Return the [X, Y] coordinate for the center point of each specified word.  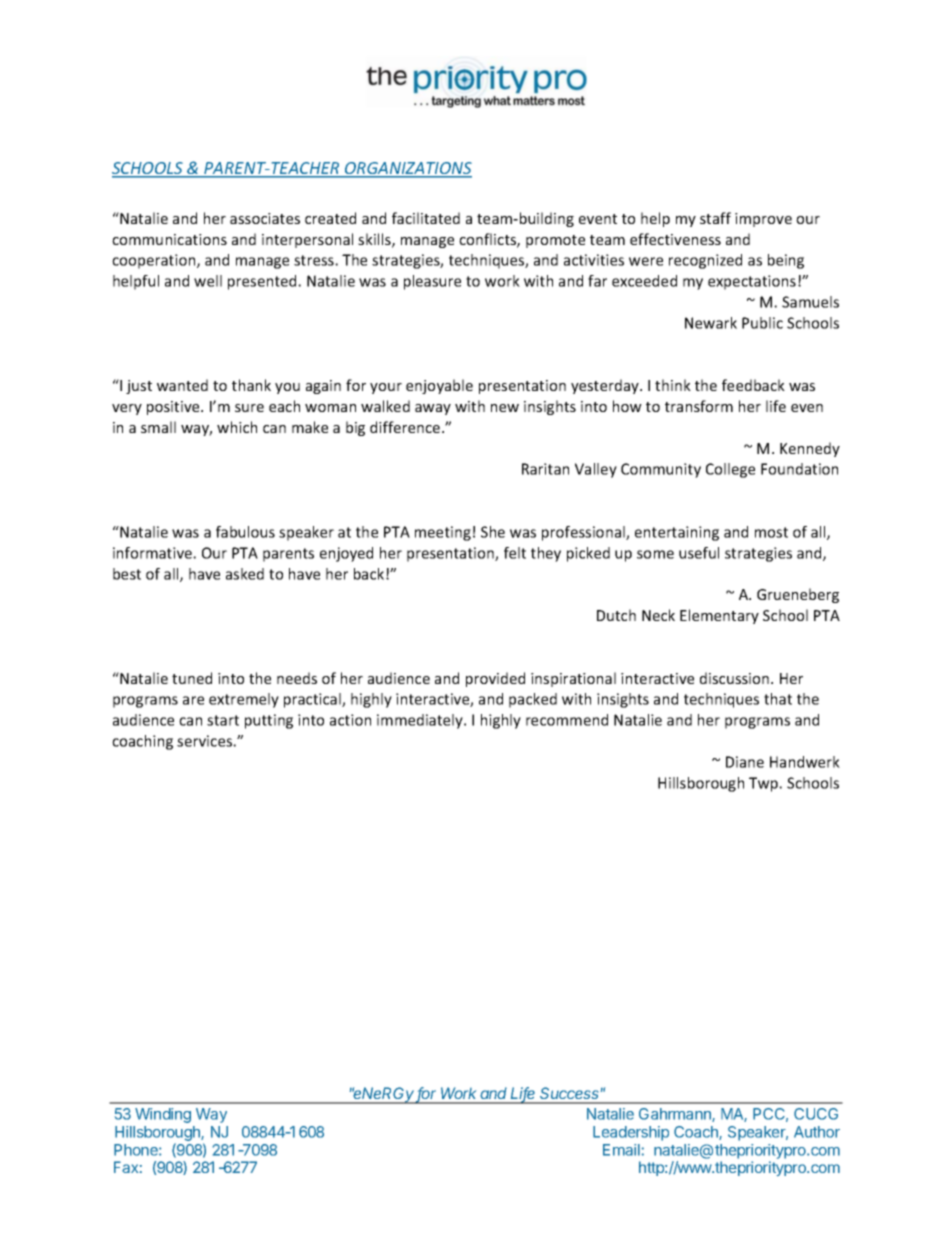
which [237, 427]
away [433, 409]
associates [265, 218]
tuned [192, 678]
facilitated [426, 218]
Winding [163, 1115]
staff [715, 218]
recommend [567, 720]
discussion [736, 678]
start [223, 720]
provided [495, 679]
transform [699, 406]
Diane [745, 762]
